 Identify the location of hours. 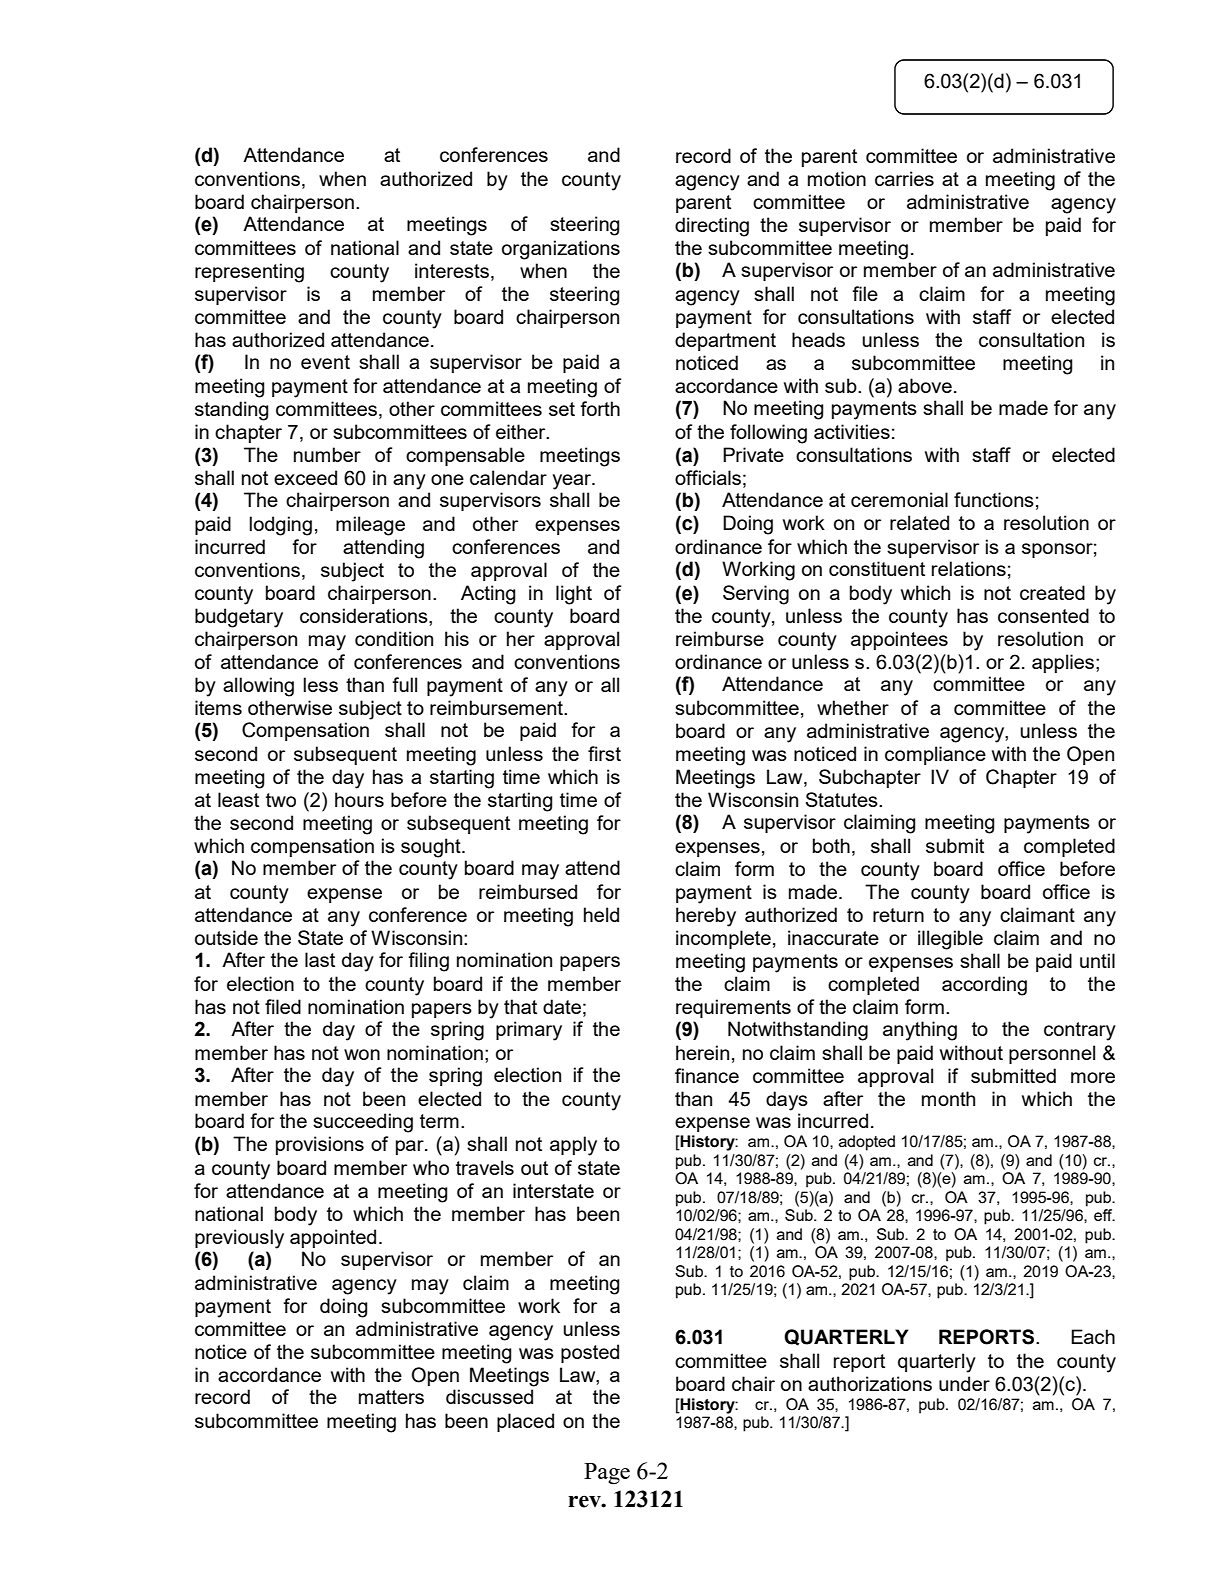
(359, 799).
